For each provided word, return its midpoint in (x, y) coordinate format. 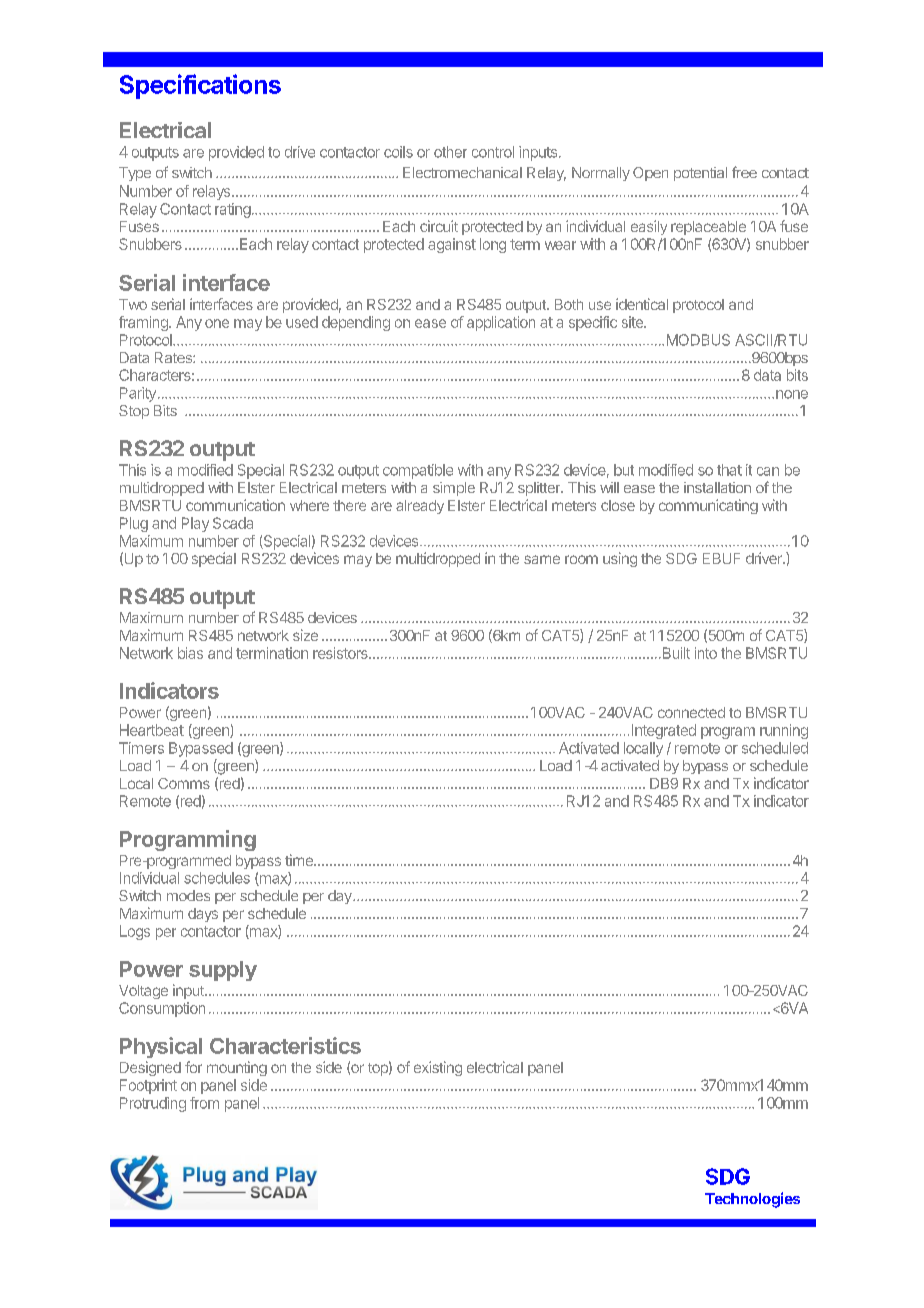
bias (190, 653)
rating (233, 210)
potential (700, 174)
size (305, 635)
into (706, 653)
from (204, 1103)
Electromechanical (462, 172)
